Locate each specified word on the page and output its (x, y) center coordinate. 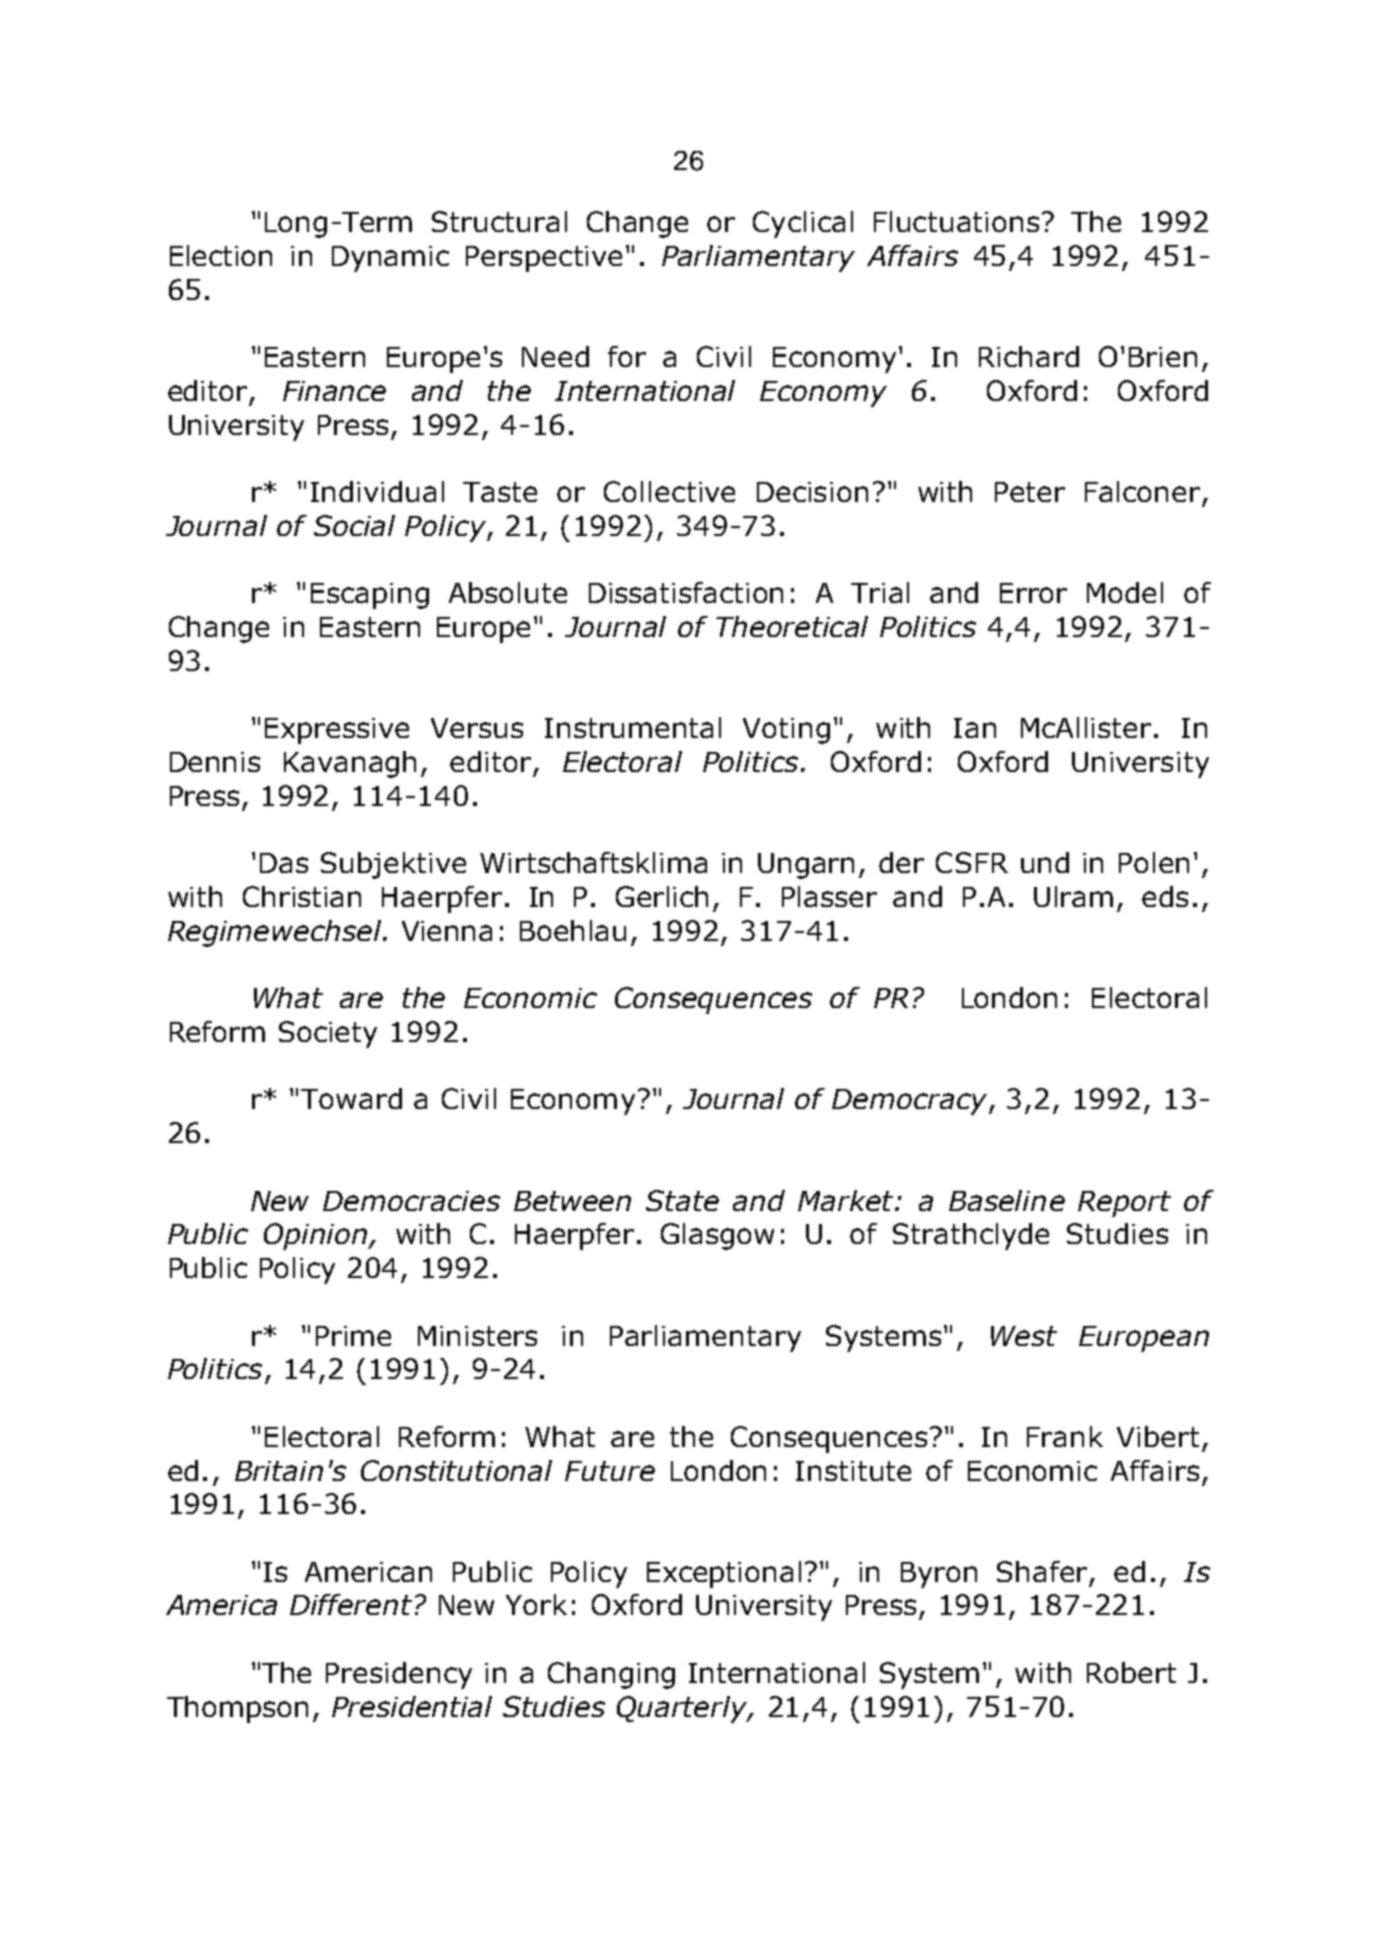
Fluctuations (956, 221)
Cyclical (803, 224)
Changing (611, 1675)
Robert (1131, 1672)
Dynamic (390, 259)
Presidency (399, 1675)
